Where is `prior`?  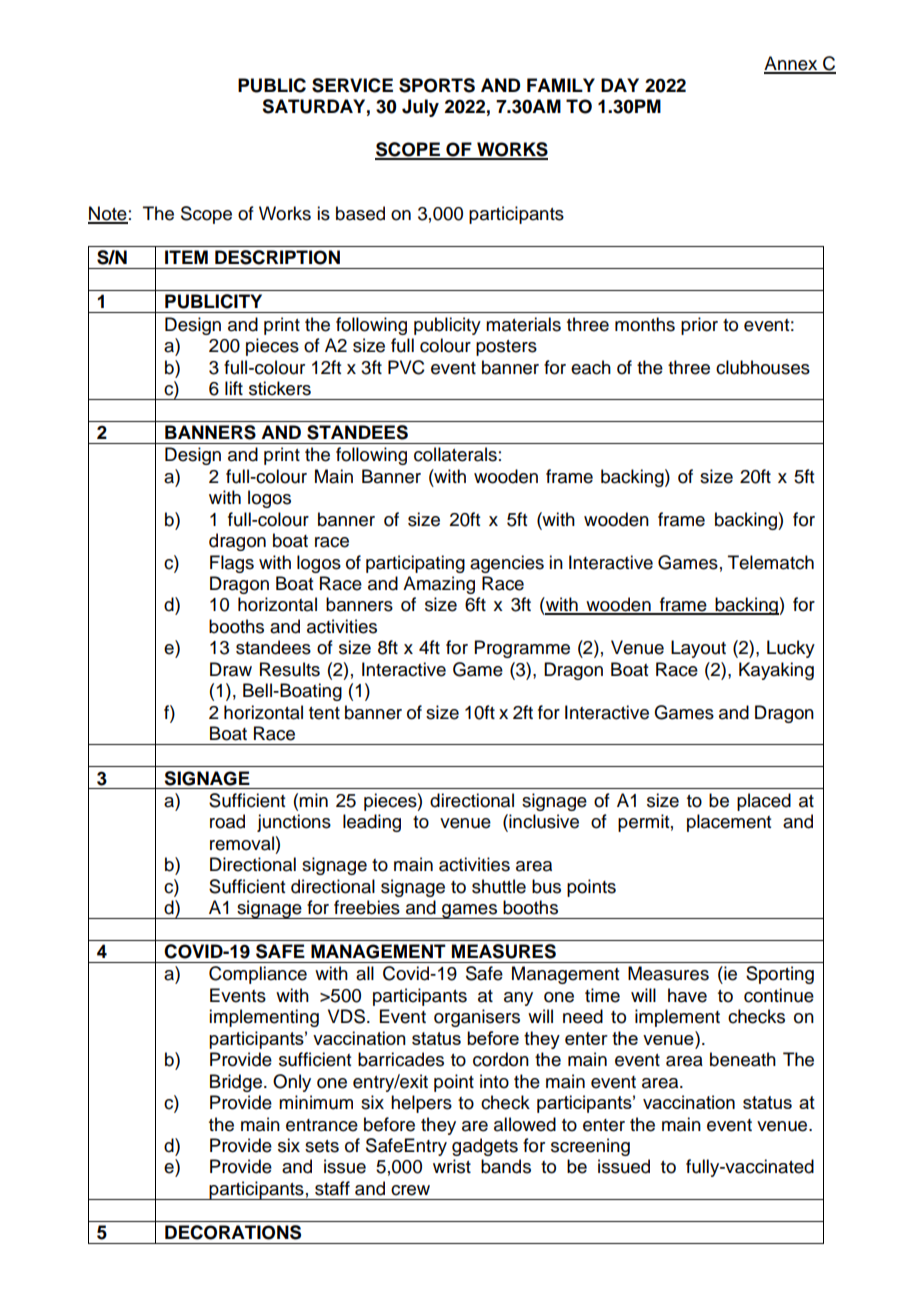 prior is located at coordinates (699, 326).
